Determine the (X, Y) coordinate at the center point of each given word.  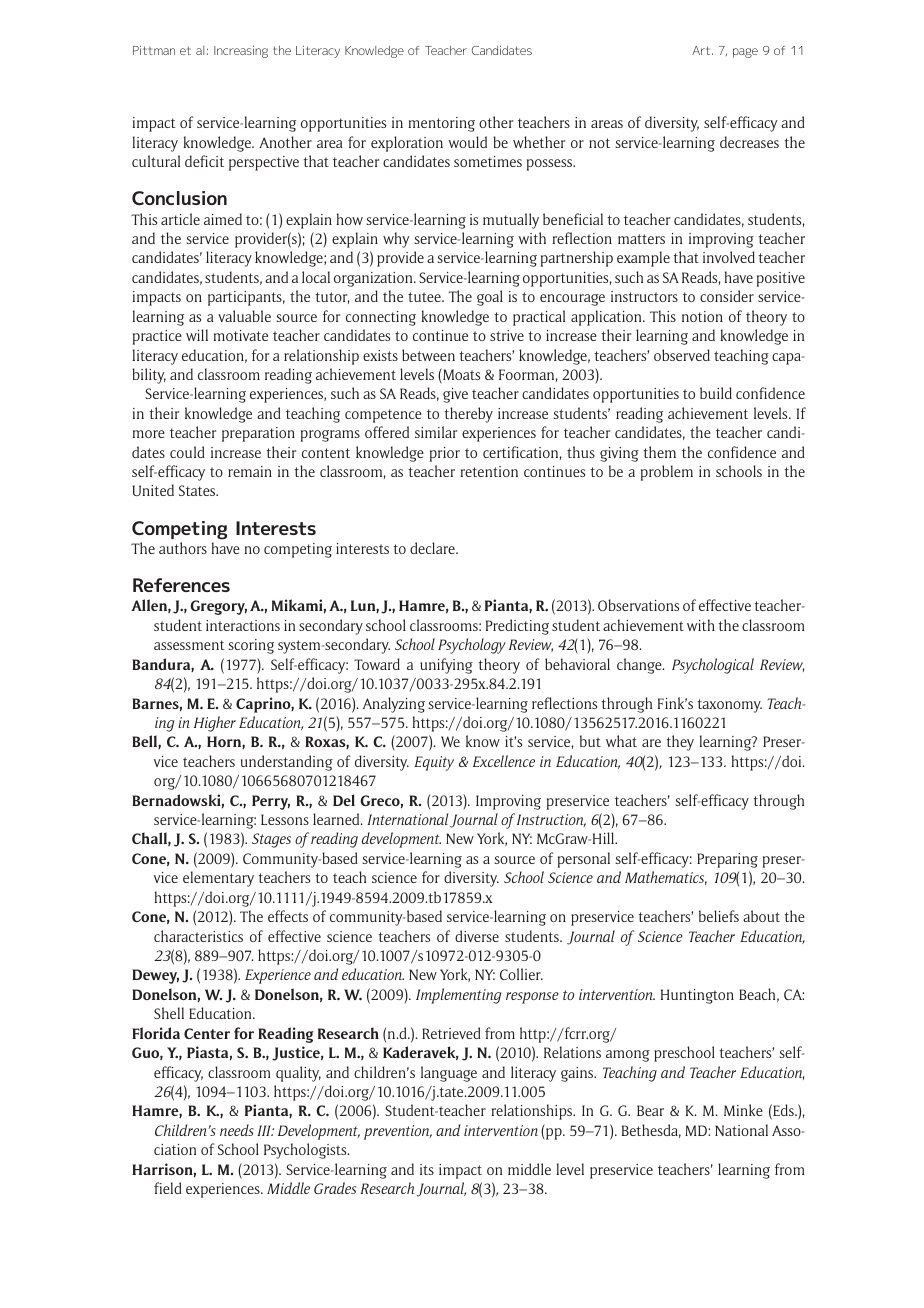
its (427, 1169)
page (745, 53)
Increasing (241, 52)
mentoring (442, 124)
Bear (650, 1110)
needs (237, 1130)
